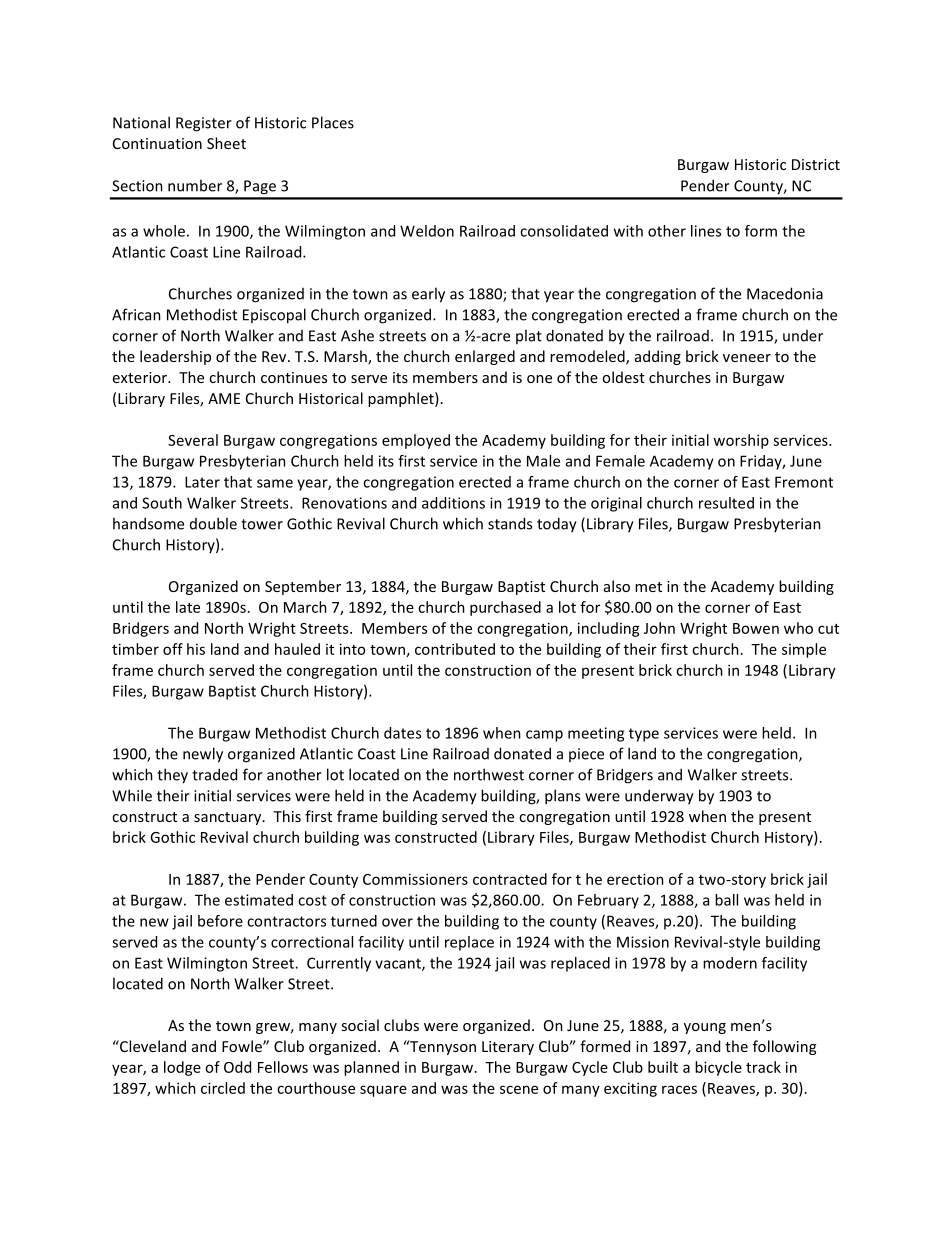 The width and height of the screenshot is (952, 1233). I want to click on Odd, so click(237, 1067).
